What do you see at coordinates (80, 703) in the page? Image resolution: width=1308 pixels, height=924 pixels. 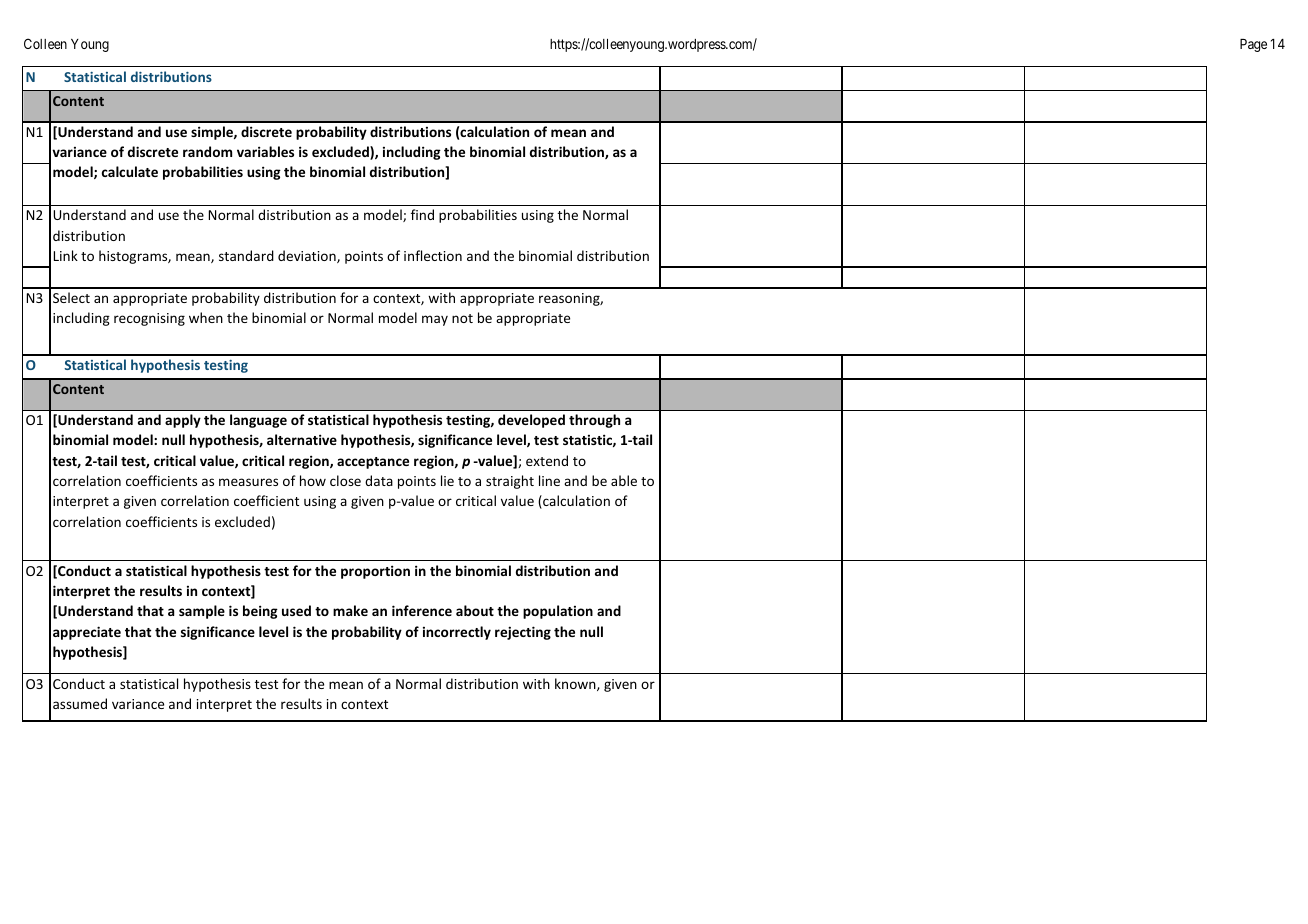 I see `assumed` at bounding box center [80, 703].
